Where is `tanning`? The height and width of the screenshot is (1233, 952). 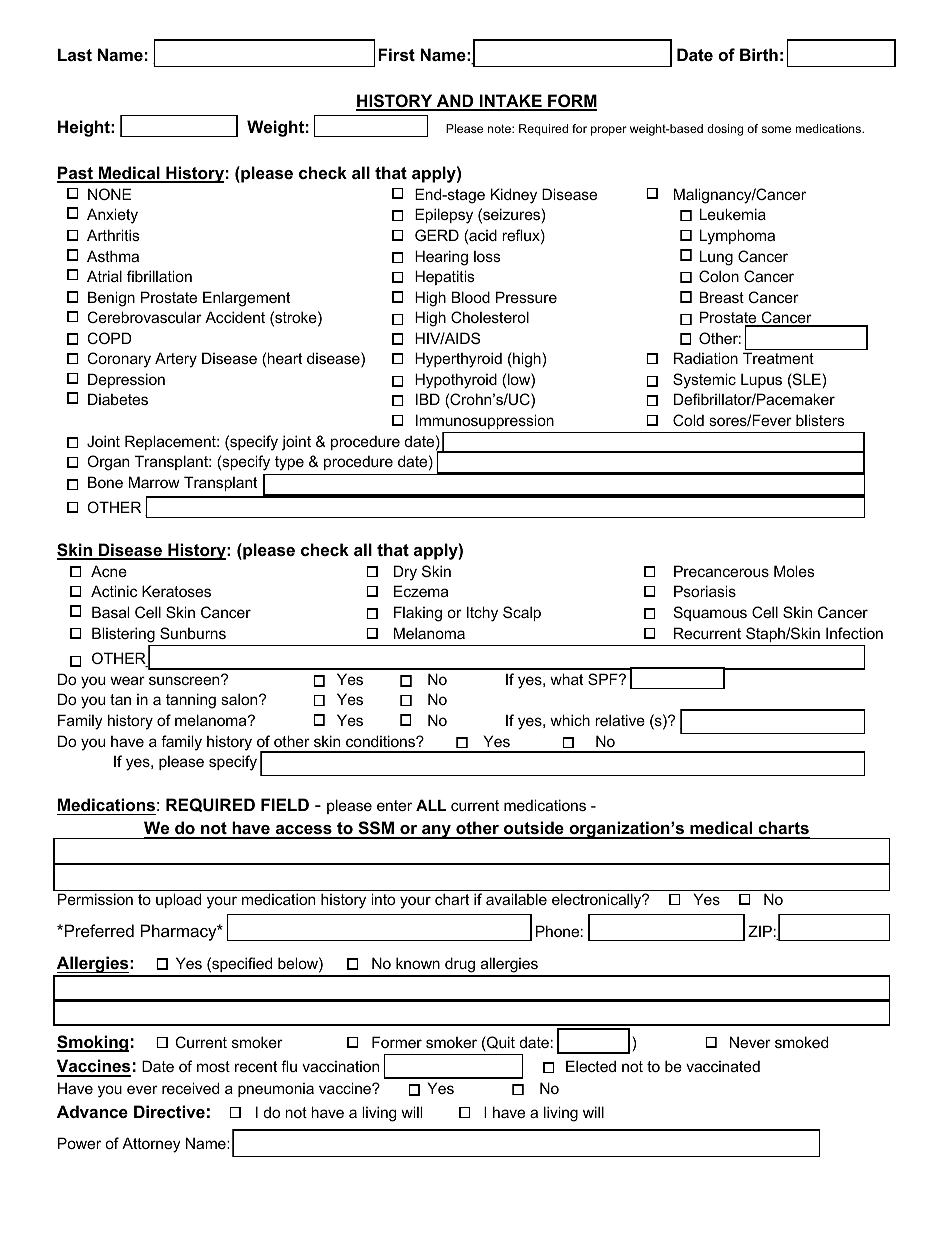
tanning is located at coordinates (191, 701).
